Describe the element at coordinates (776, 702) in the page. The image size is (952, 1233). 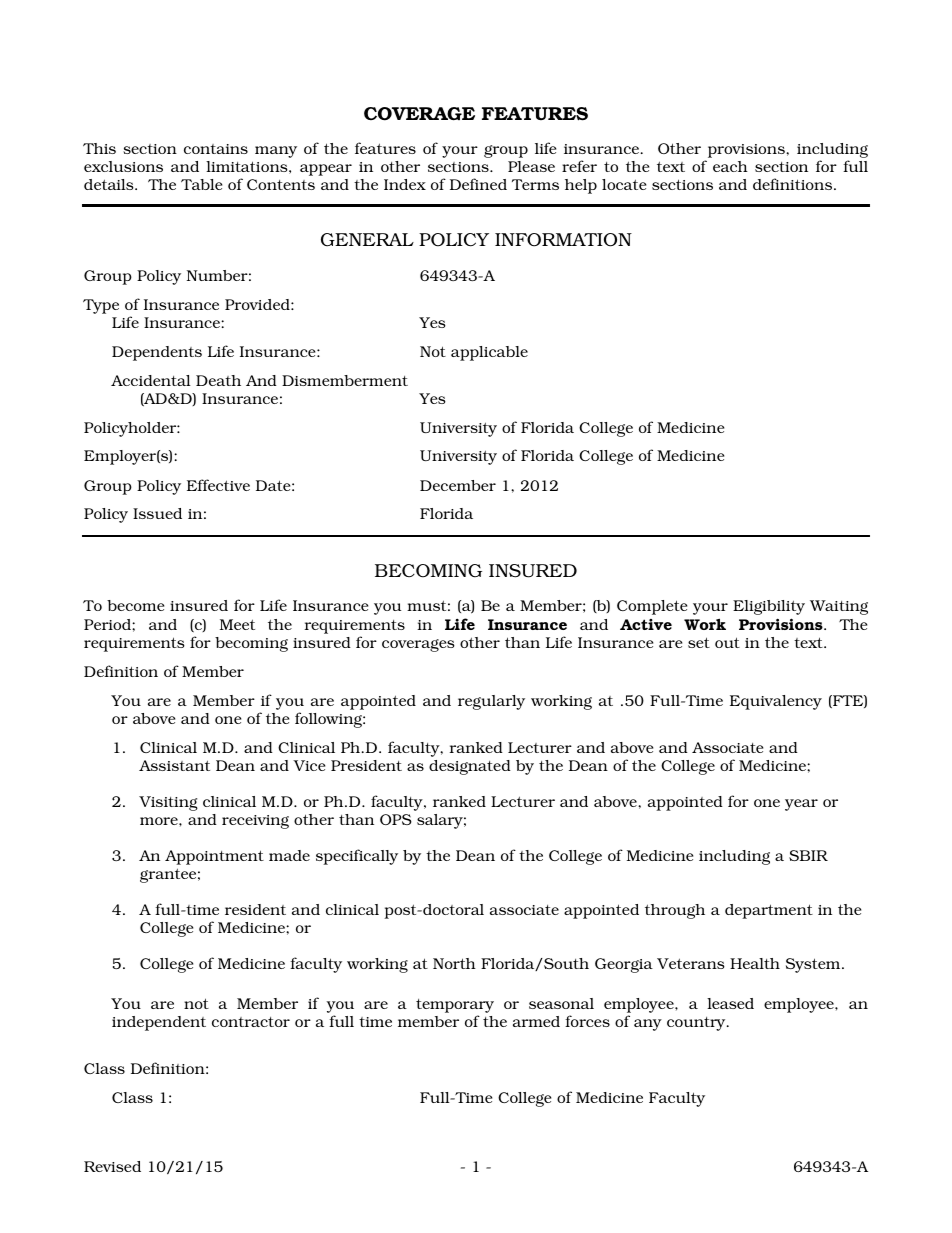
I see `Equivalency` at that location.
